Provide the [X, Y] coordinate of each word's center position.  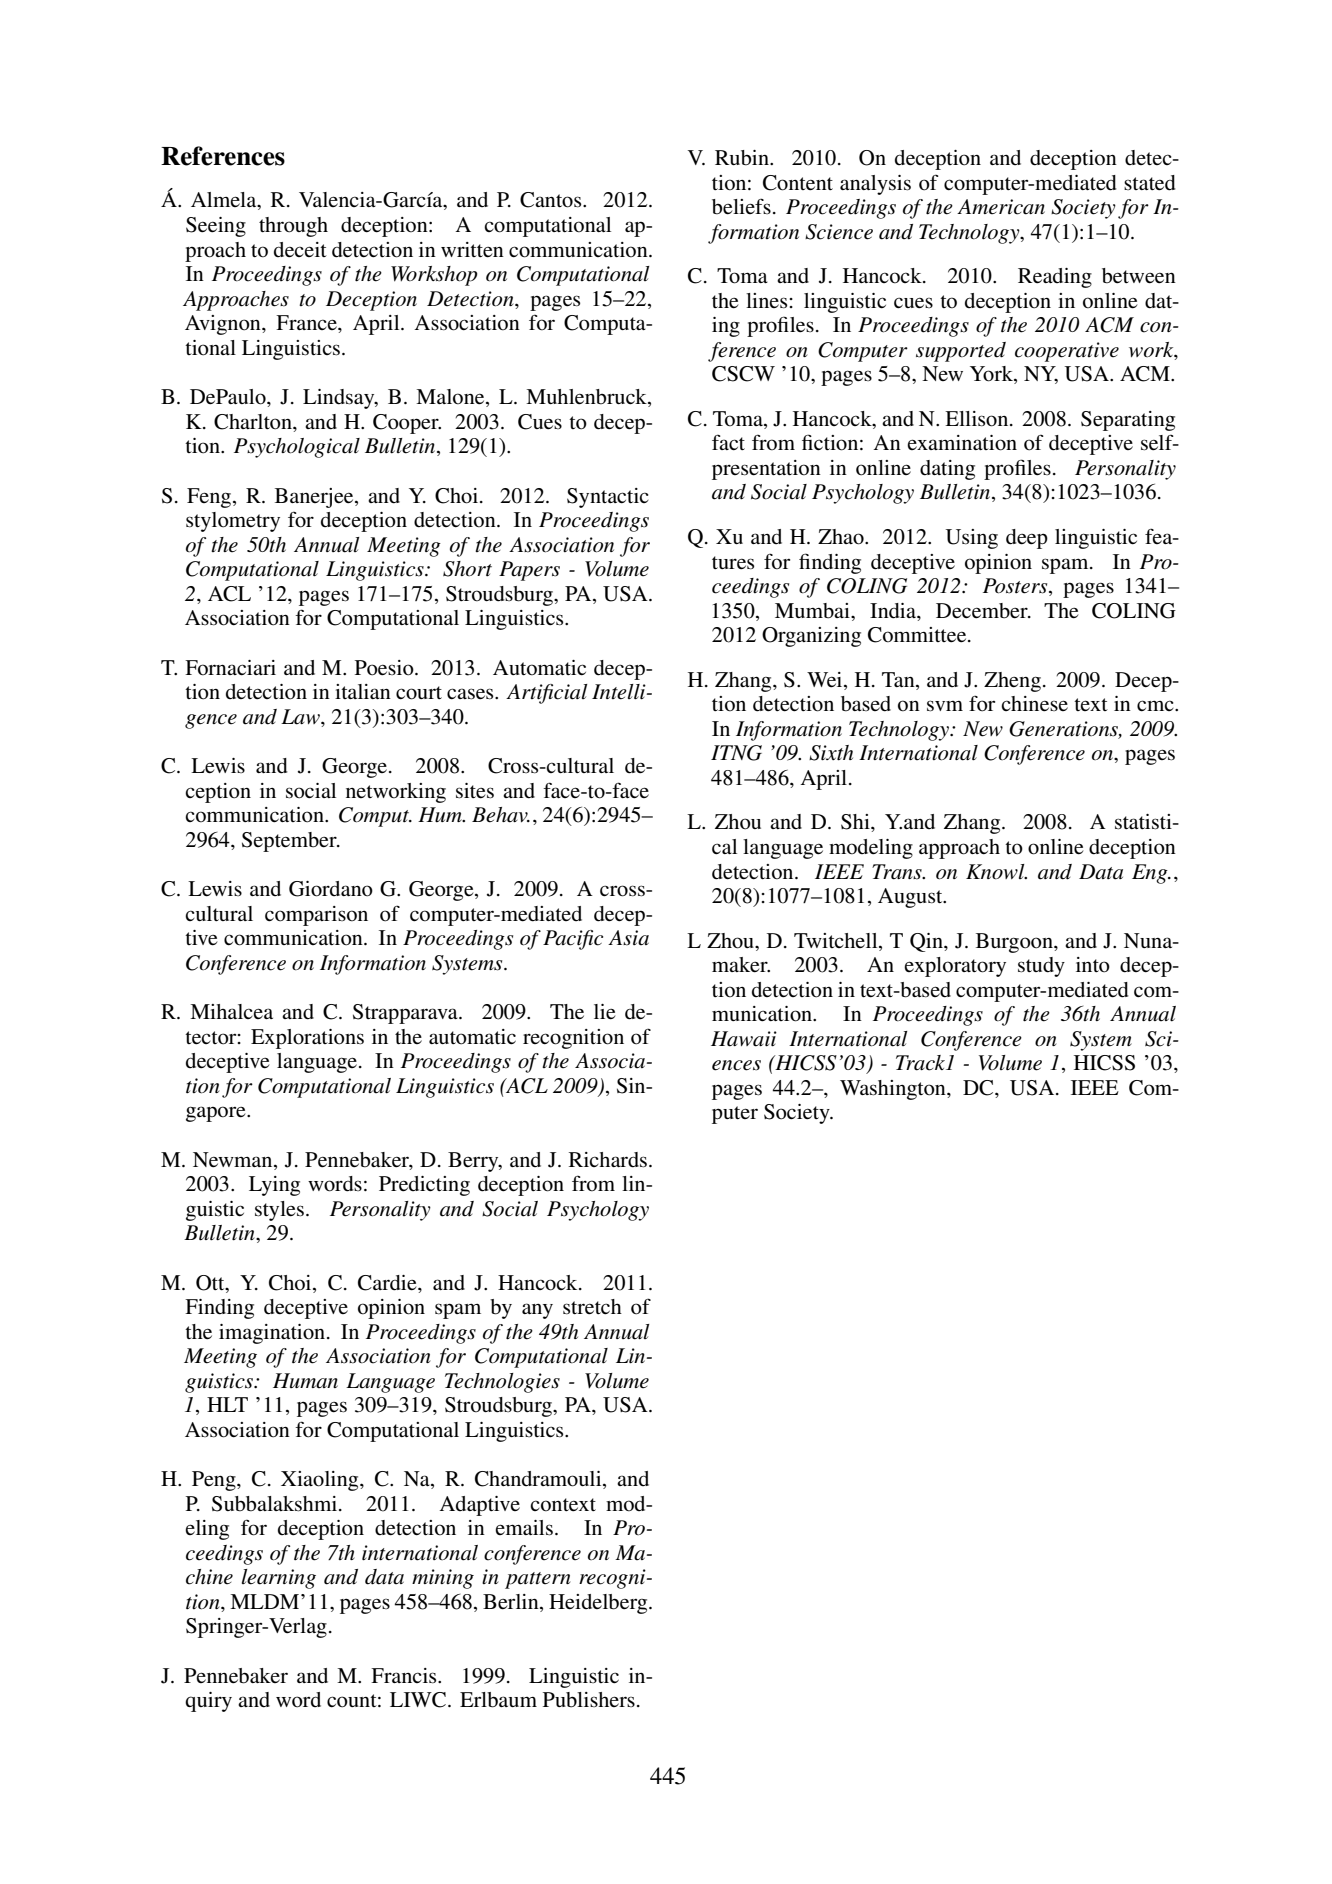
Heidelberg [599, 1604]
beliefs [741, 206]
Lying [274, 1186]
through [293, 227]
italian [363, 691]
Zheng [1012, 682]
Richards [608, 1160]
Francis [405, 1676]
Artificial [546, 694]
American [1001, 207]
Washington [894, 1090]
